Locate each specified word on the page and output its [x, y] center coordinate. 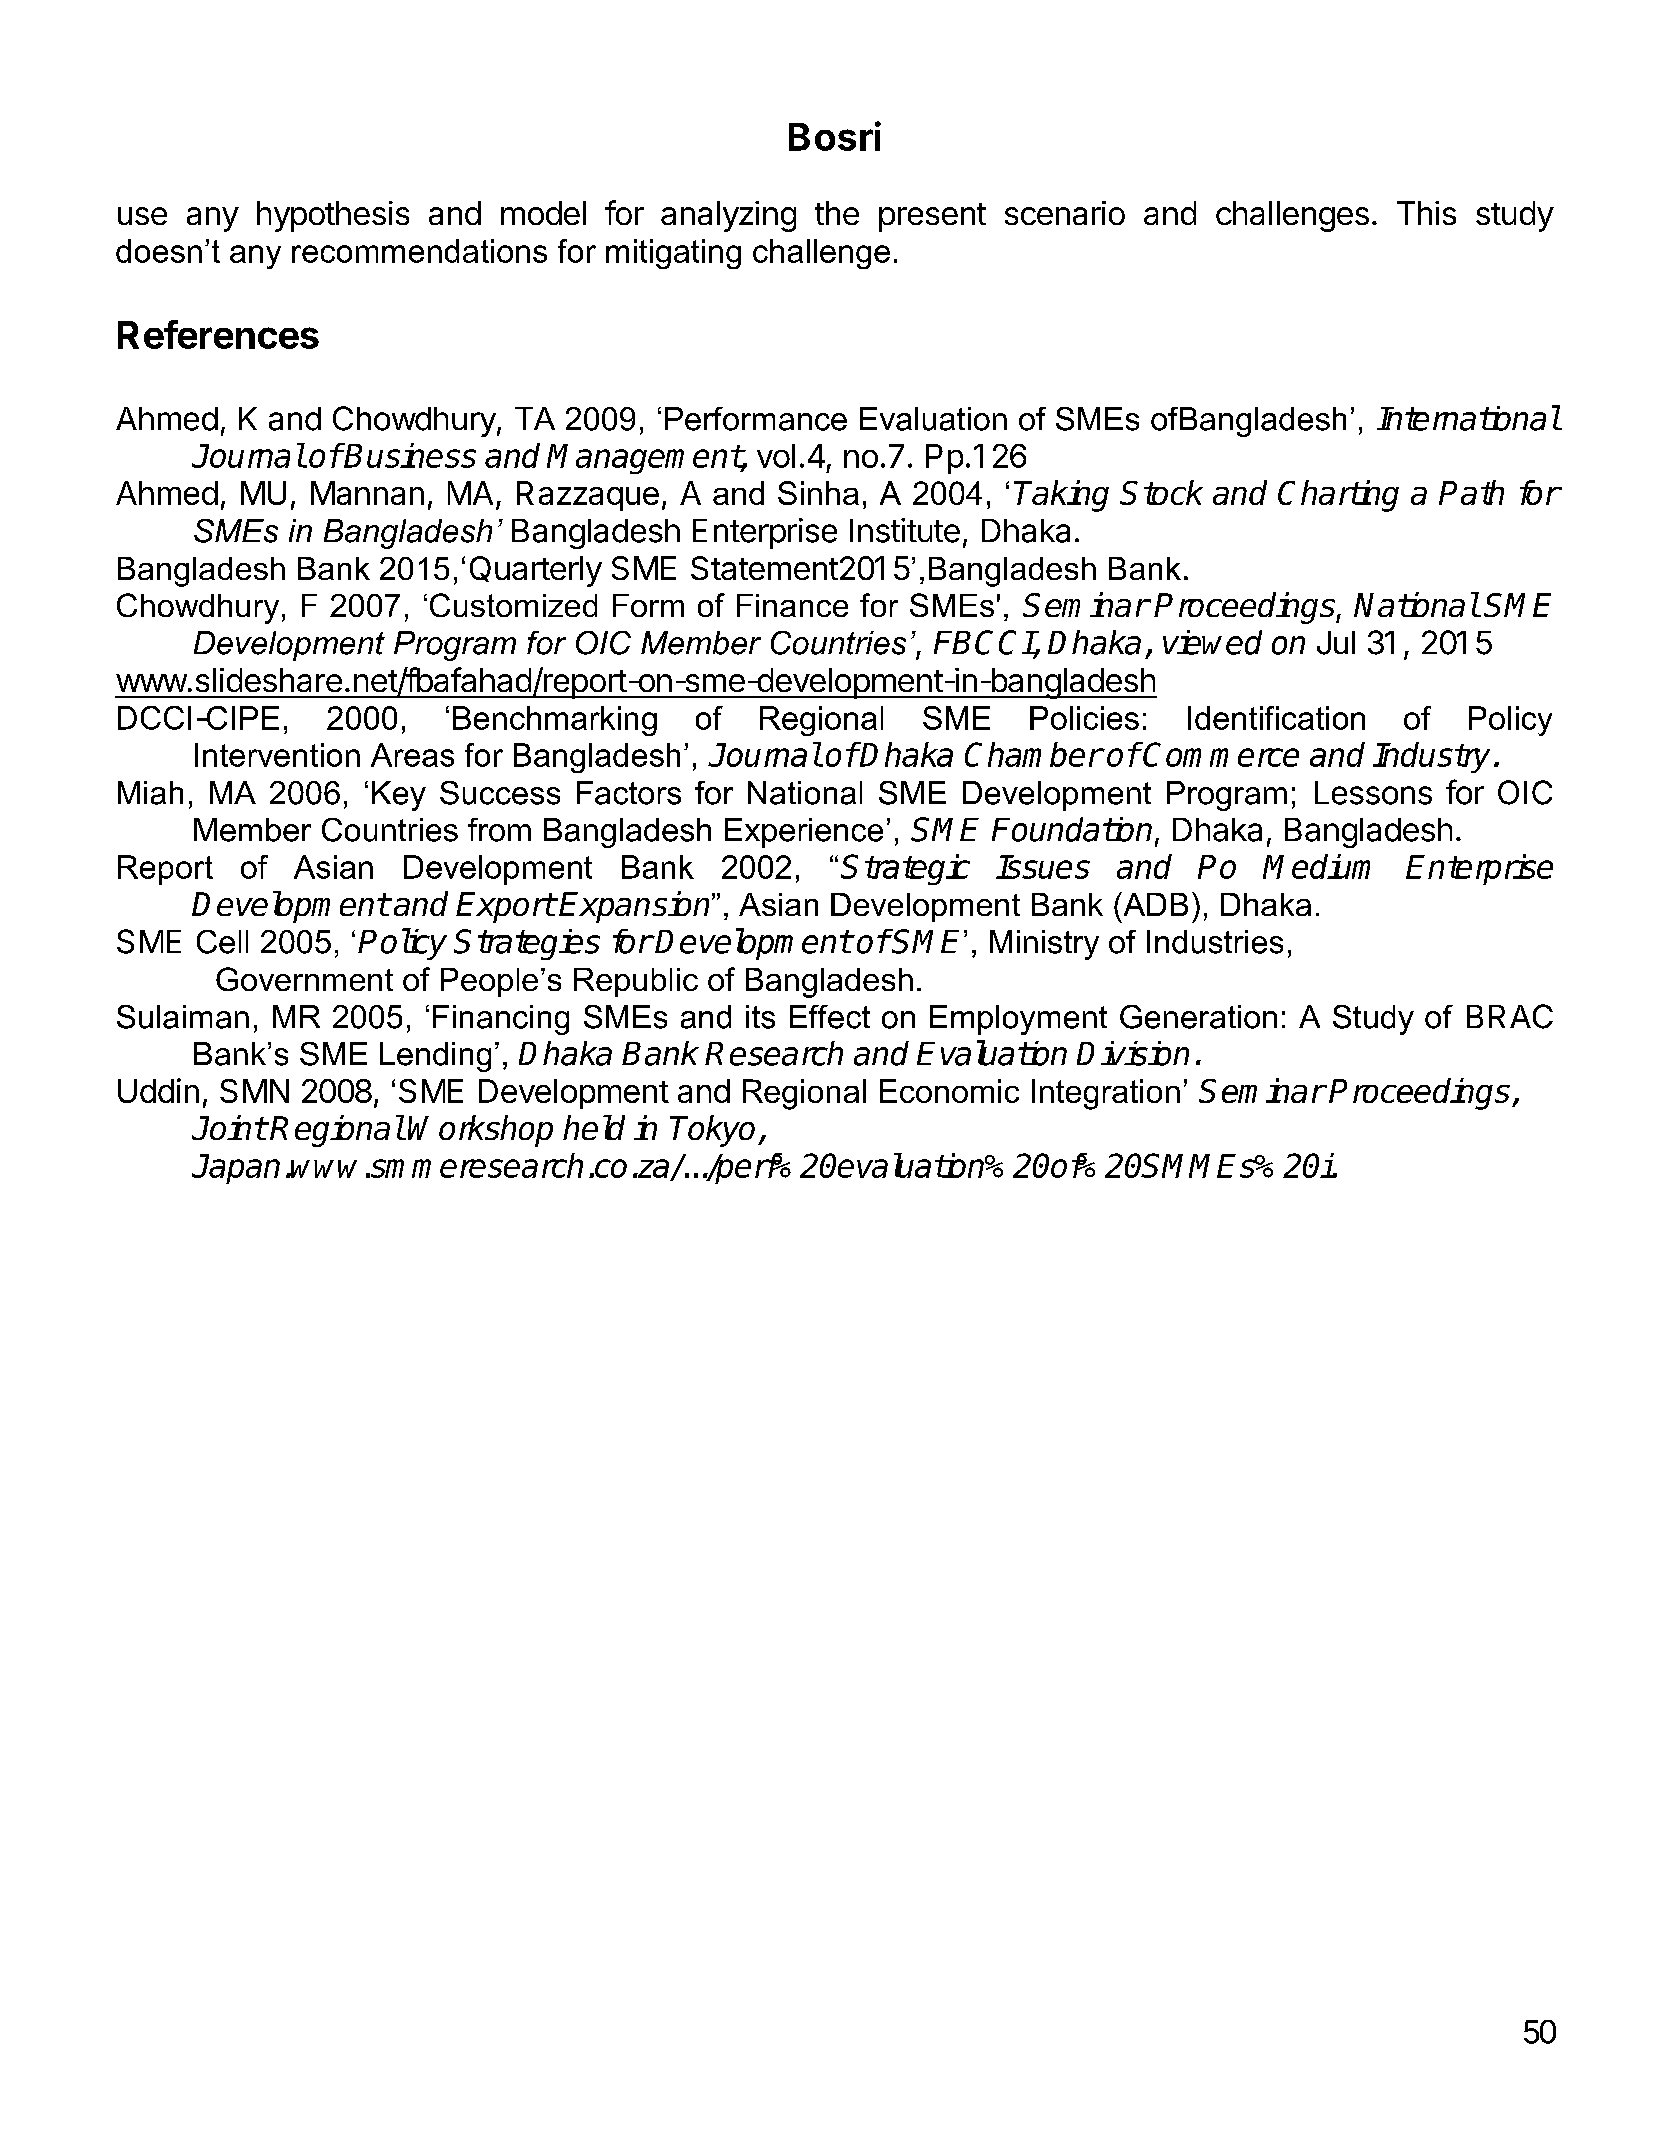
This [1426, 213]
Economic [949, 1091]
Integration [1106, 1094]
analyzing [728, 216]
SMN [254, 1091]
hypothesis [333, 216]
